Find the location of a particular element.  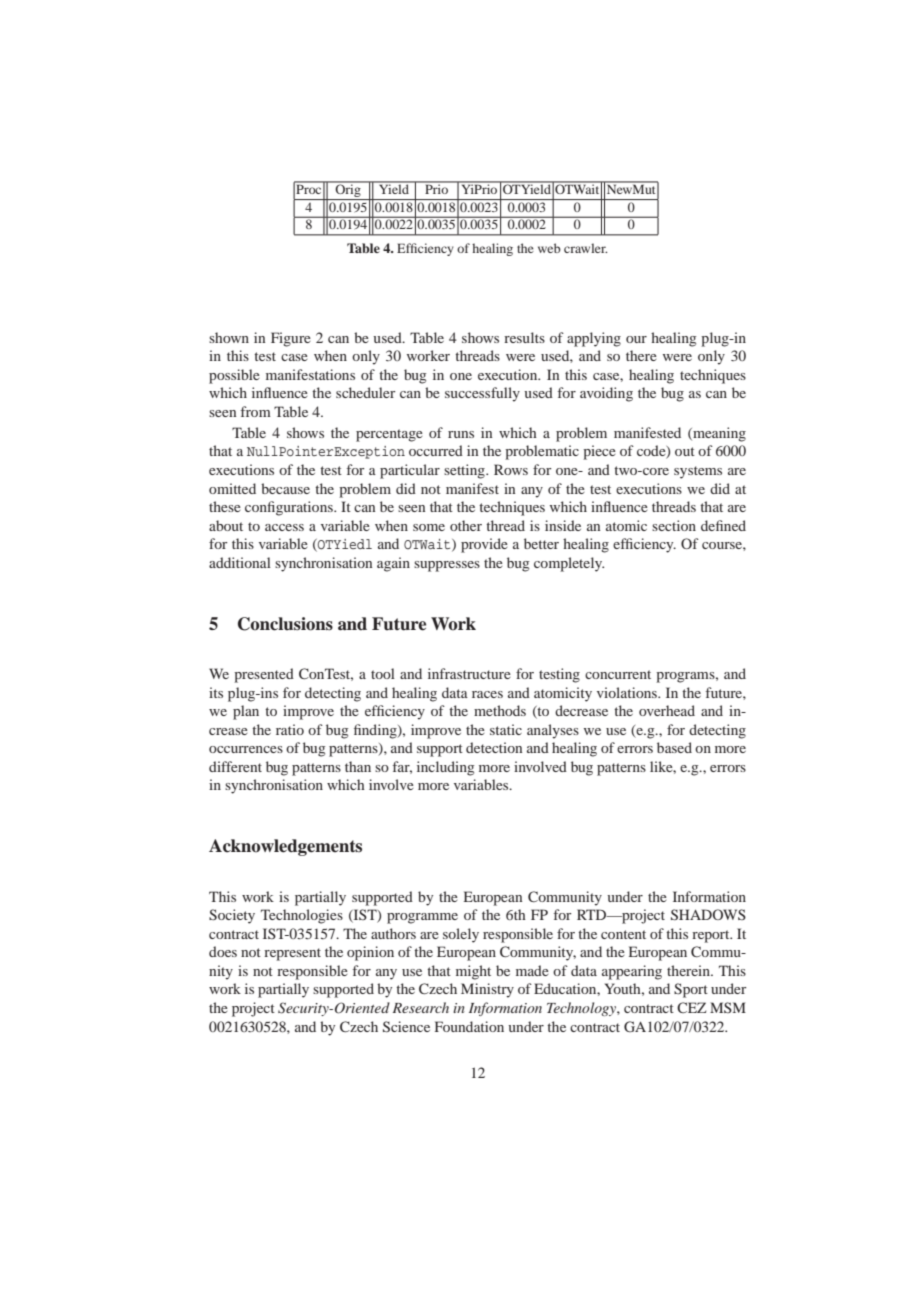

concurrent is located at coordinates (618, 674).
